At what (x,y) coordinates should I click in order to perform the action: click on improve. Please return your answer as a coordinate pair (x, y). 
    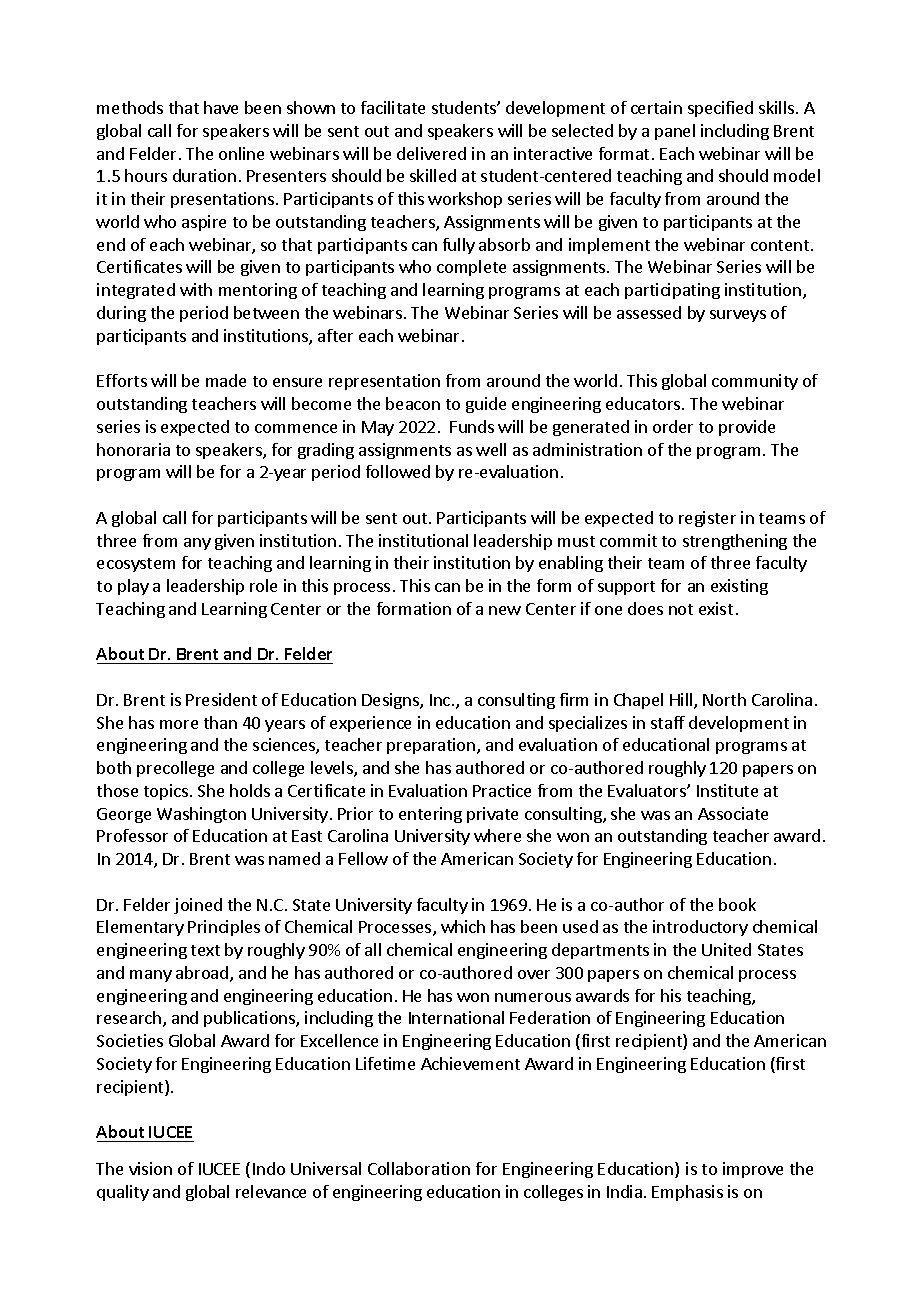
    Looking at the image, I should click on (753, 1170).
